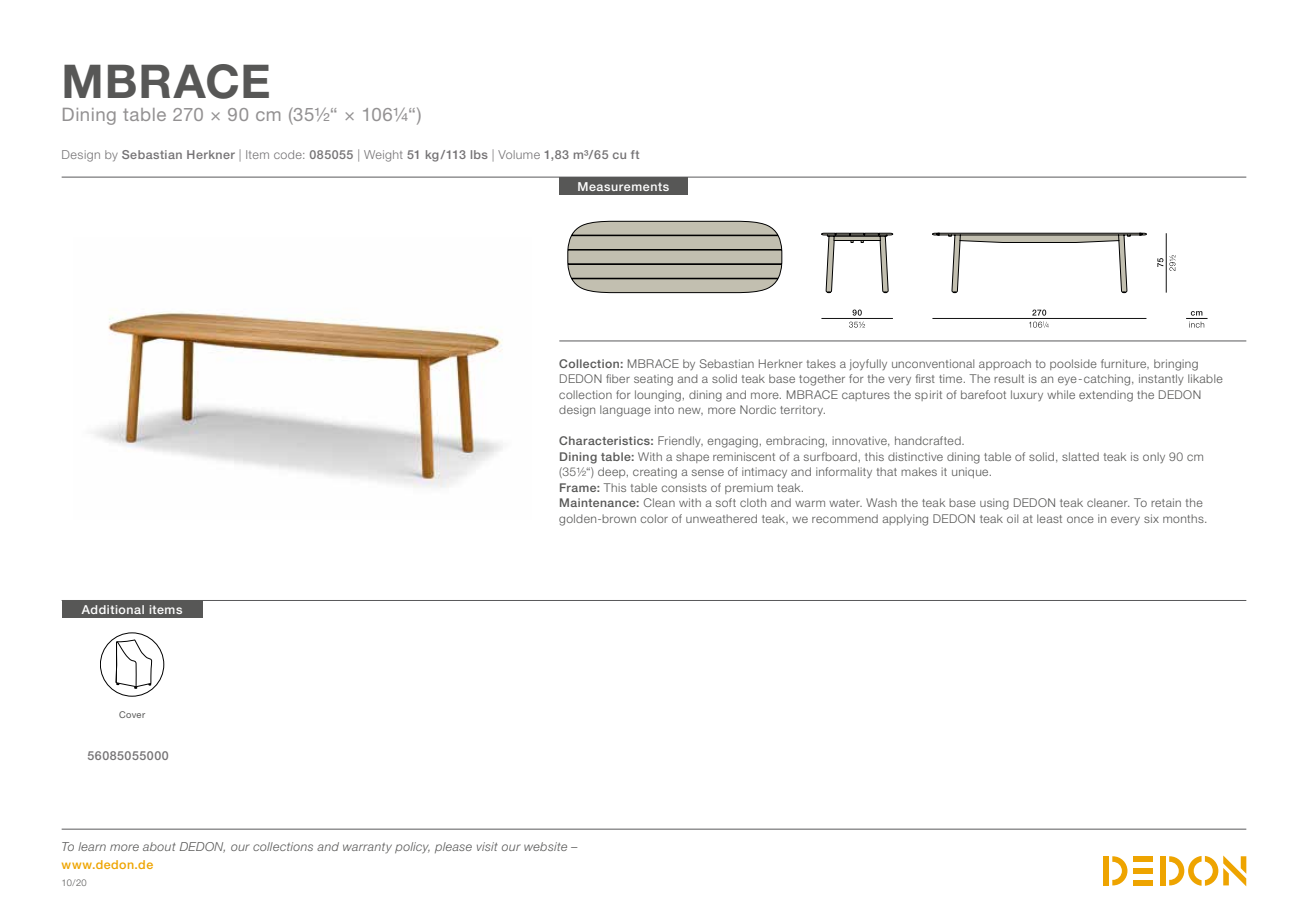 This document has height=924, width=1308. What do you see at coordinates (618, 378) in the document?
I see `fiber` at bounding box center [618, 378].
